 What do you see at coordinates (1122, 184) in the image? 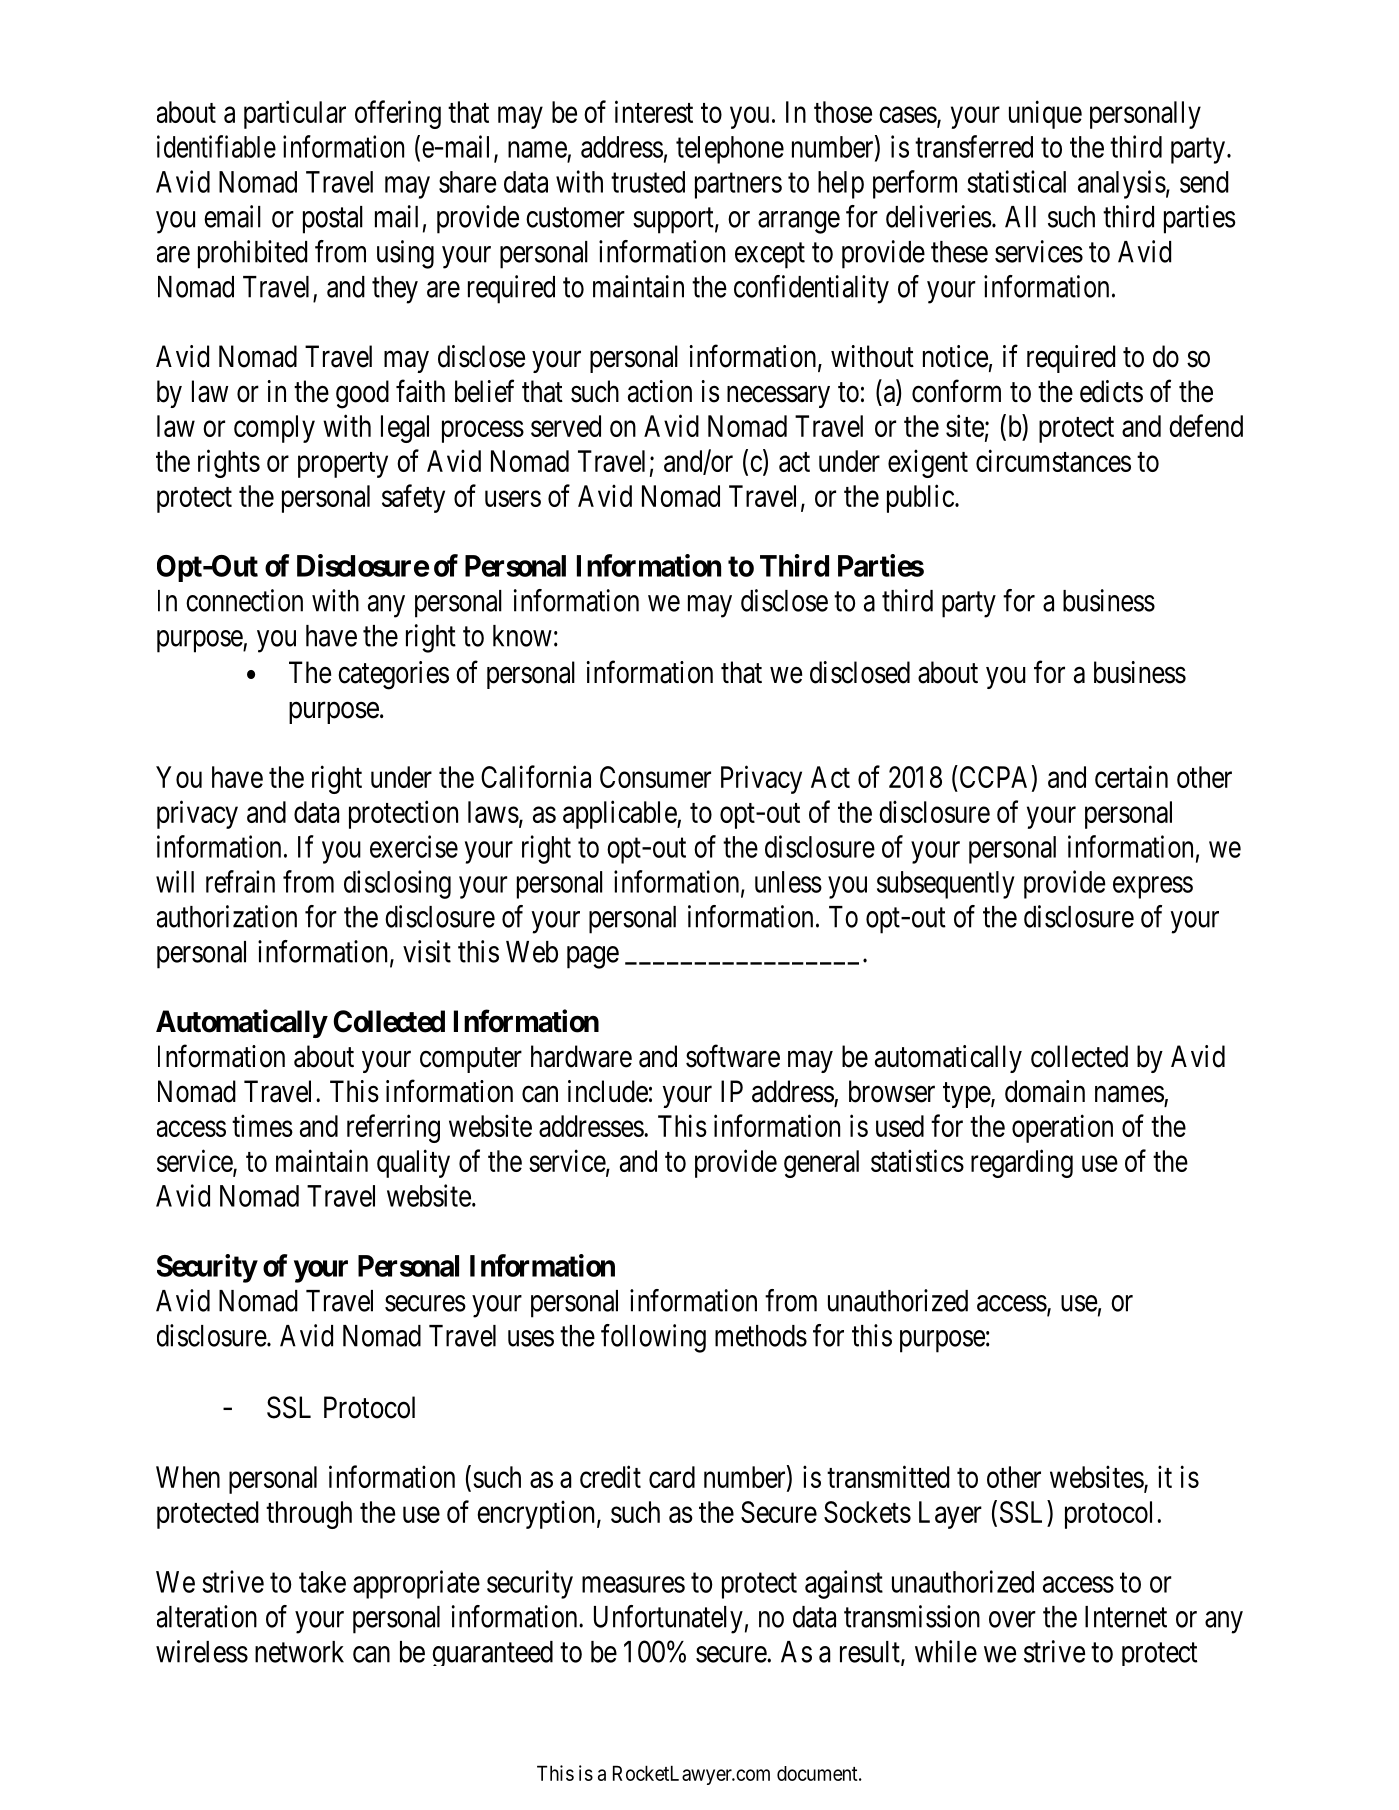
I see `analysis` at bounding box center [1122, 184].
